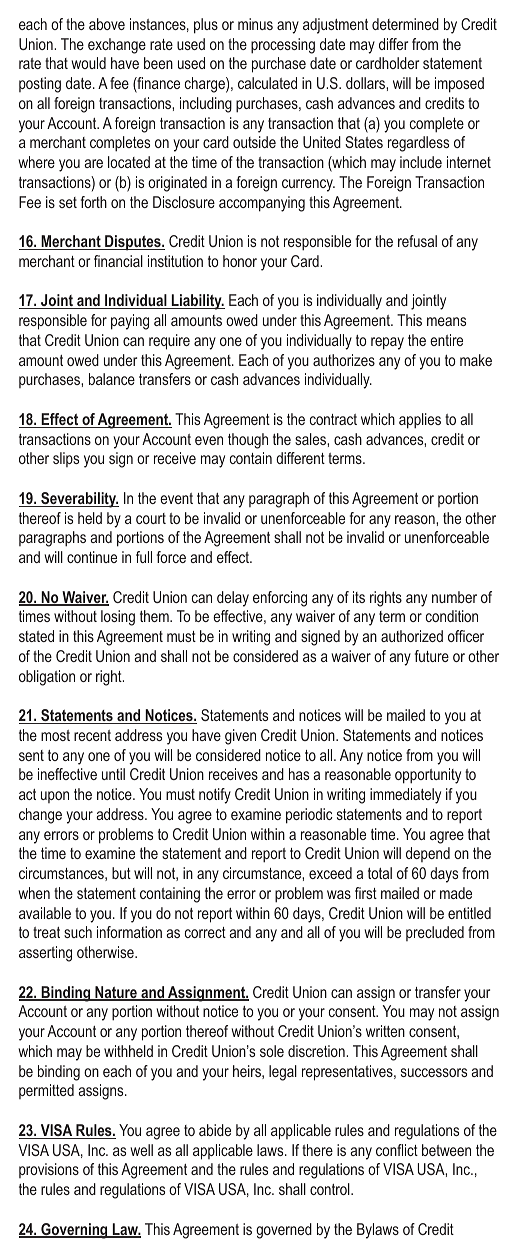 The height and width of the document is (1259, 518). What do you see at coordinates (446, 1150) in the document?
I see `between` at bounding box center [446, 1150].
